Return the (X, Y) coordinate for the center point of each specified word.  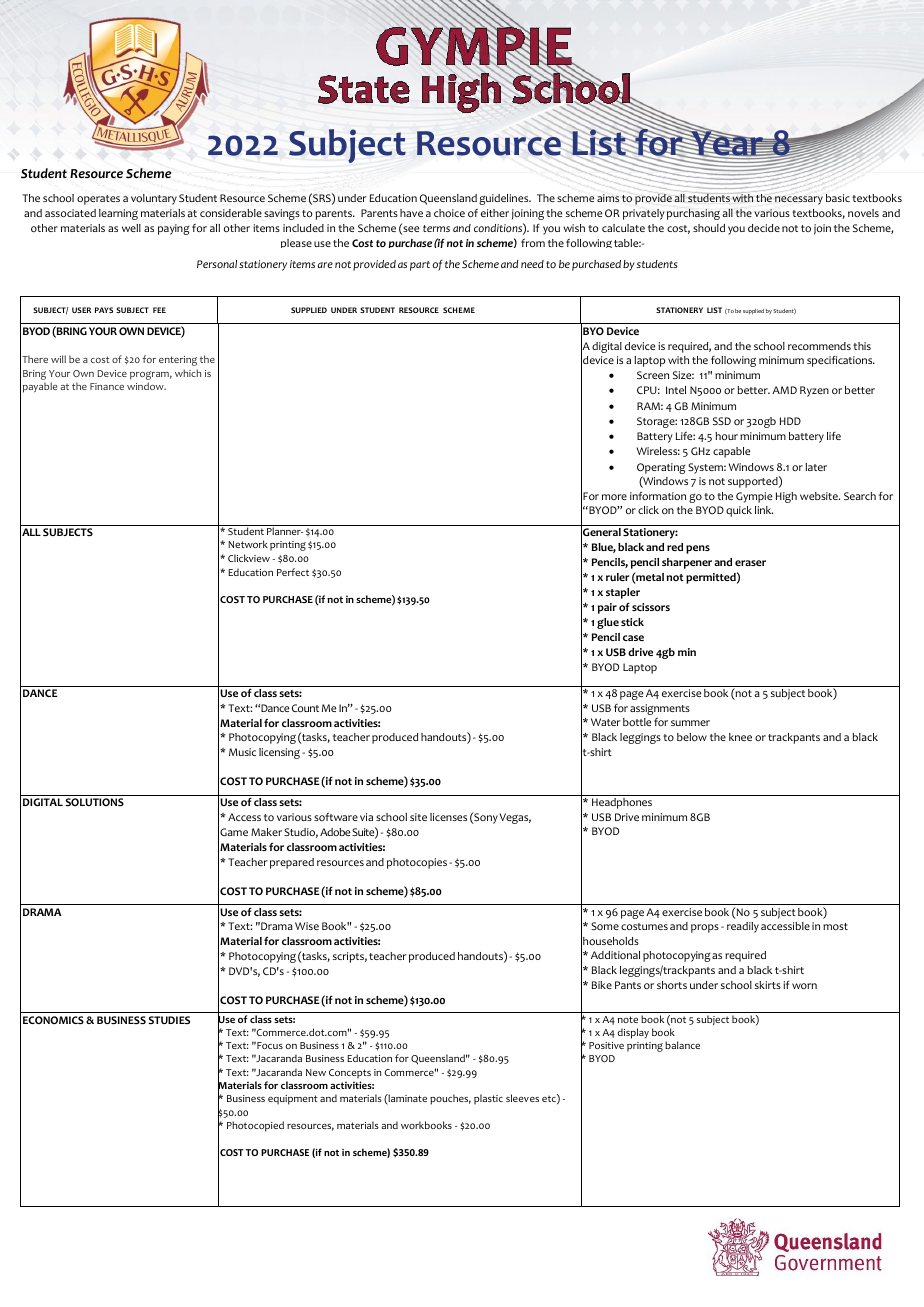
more (614, 497)
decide (764, 228)
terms (436, 228)
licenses (448, 817)
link (764, 510)
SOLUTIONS (94, 802)
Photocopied (255, 1126)
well (131, 228)
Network (248, 544)
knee (740, 737)
